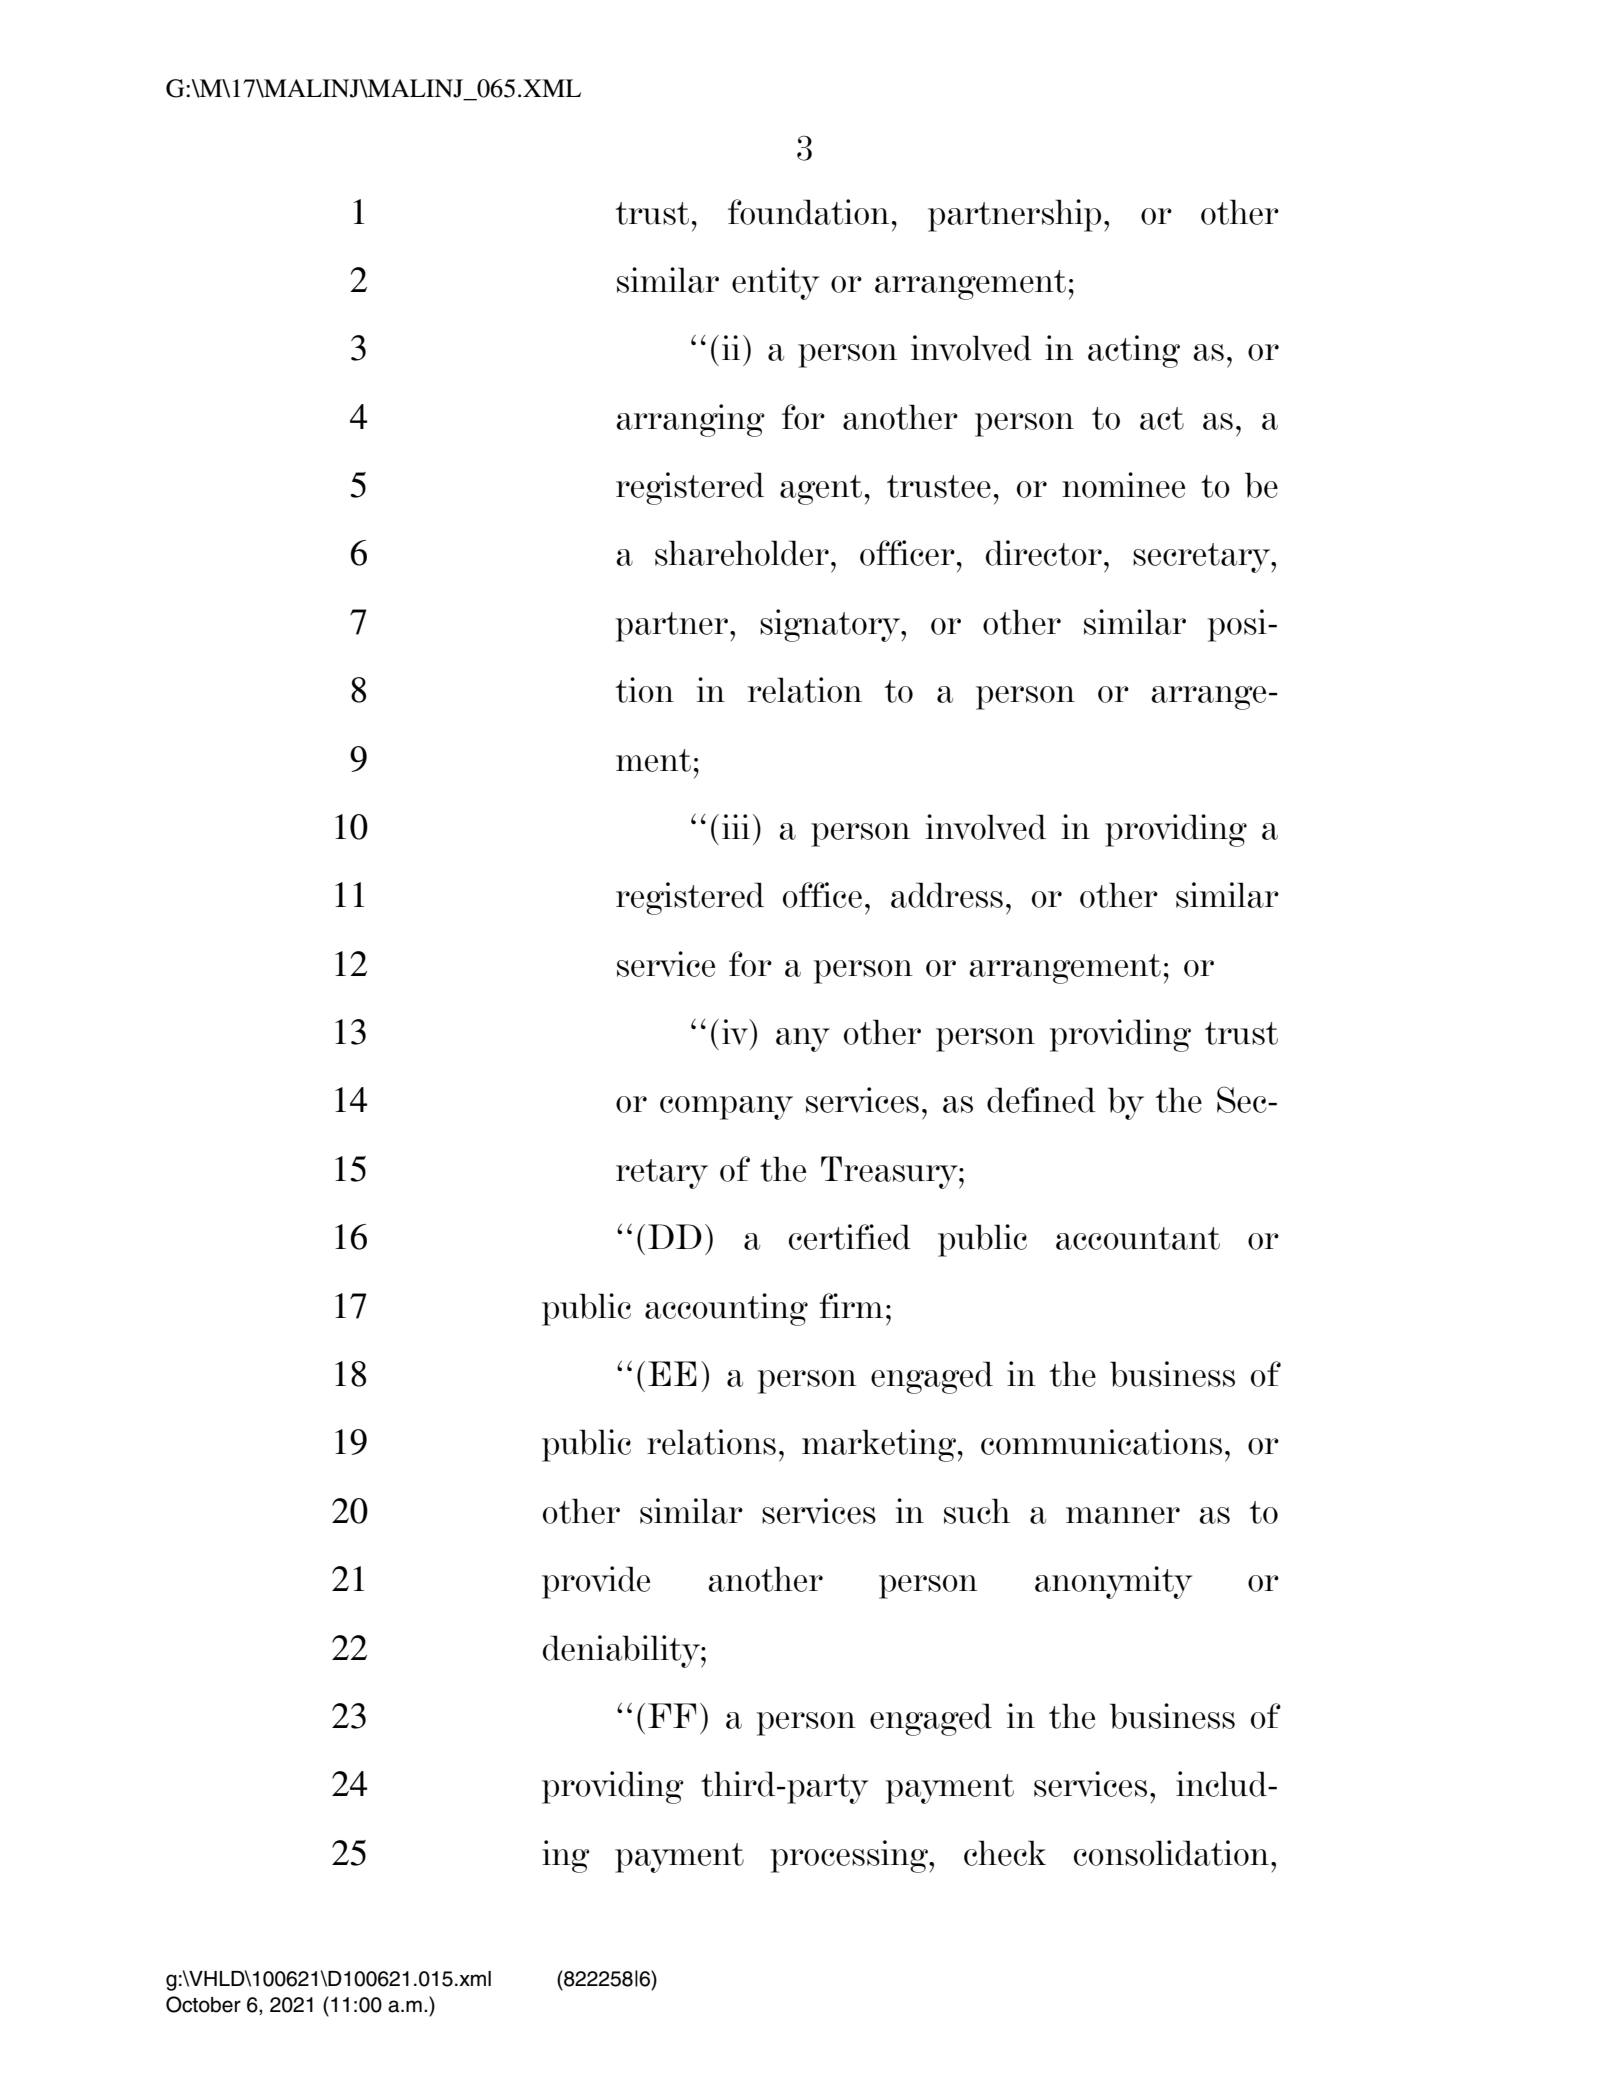  What do you see at coordinates (880, 1445) in the page?
I see `marketing` at bounding box center [880, 1445].
